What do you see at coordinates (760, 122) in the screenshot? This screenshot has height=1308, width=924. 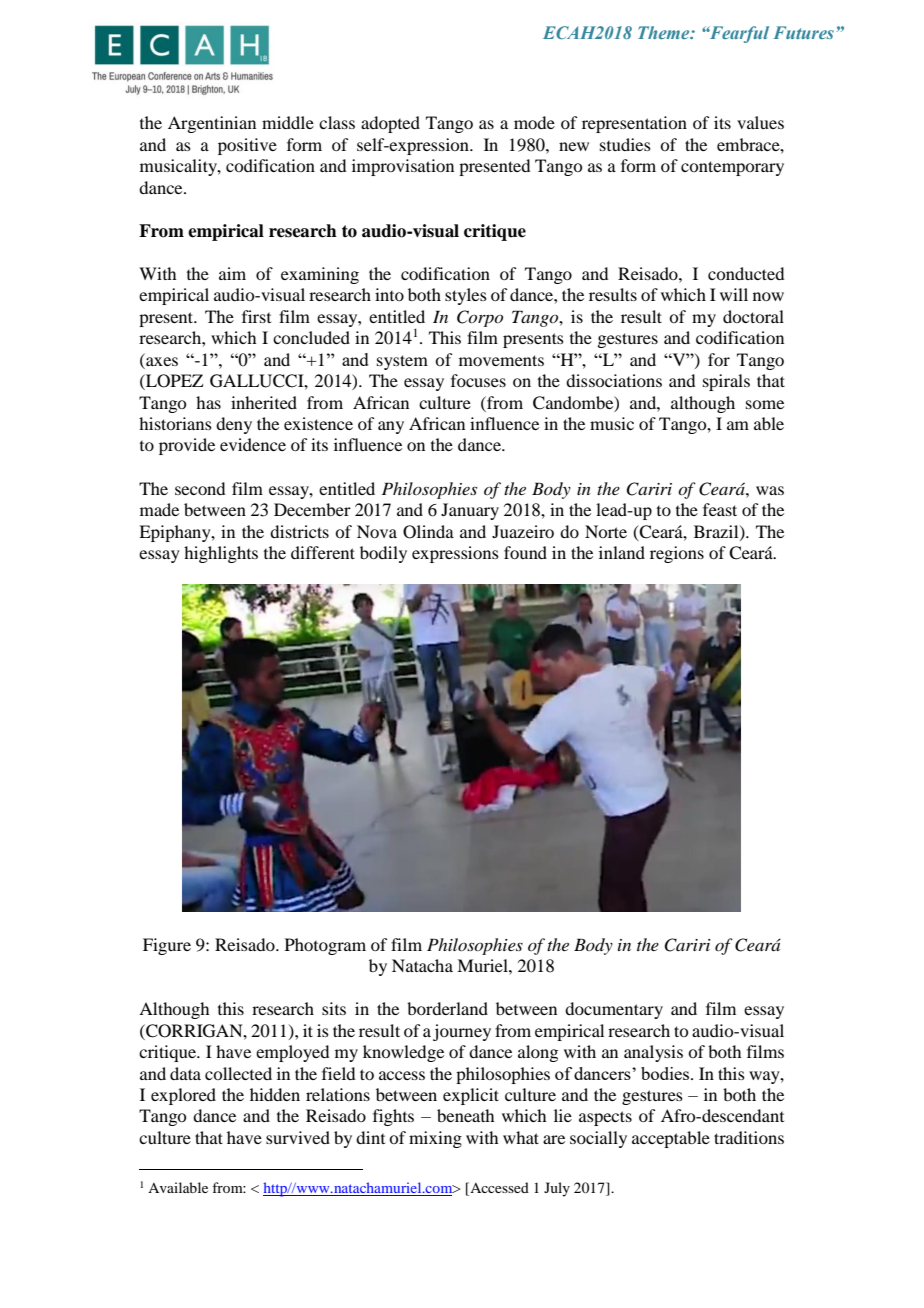 I see `values` at bounding box center [760, 122].
